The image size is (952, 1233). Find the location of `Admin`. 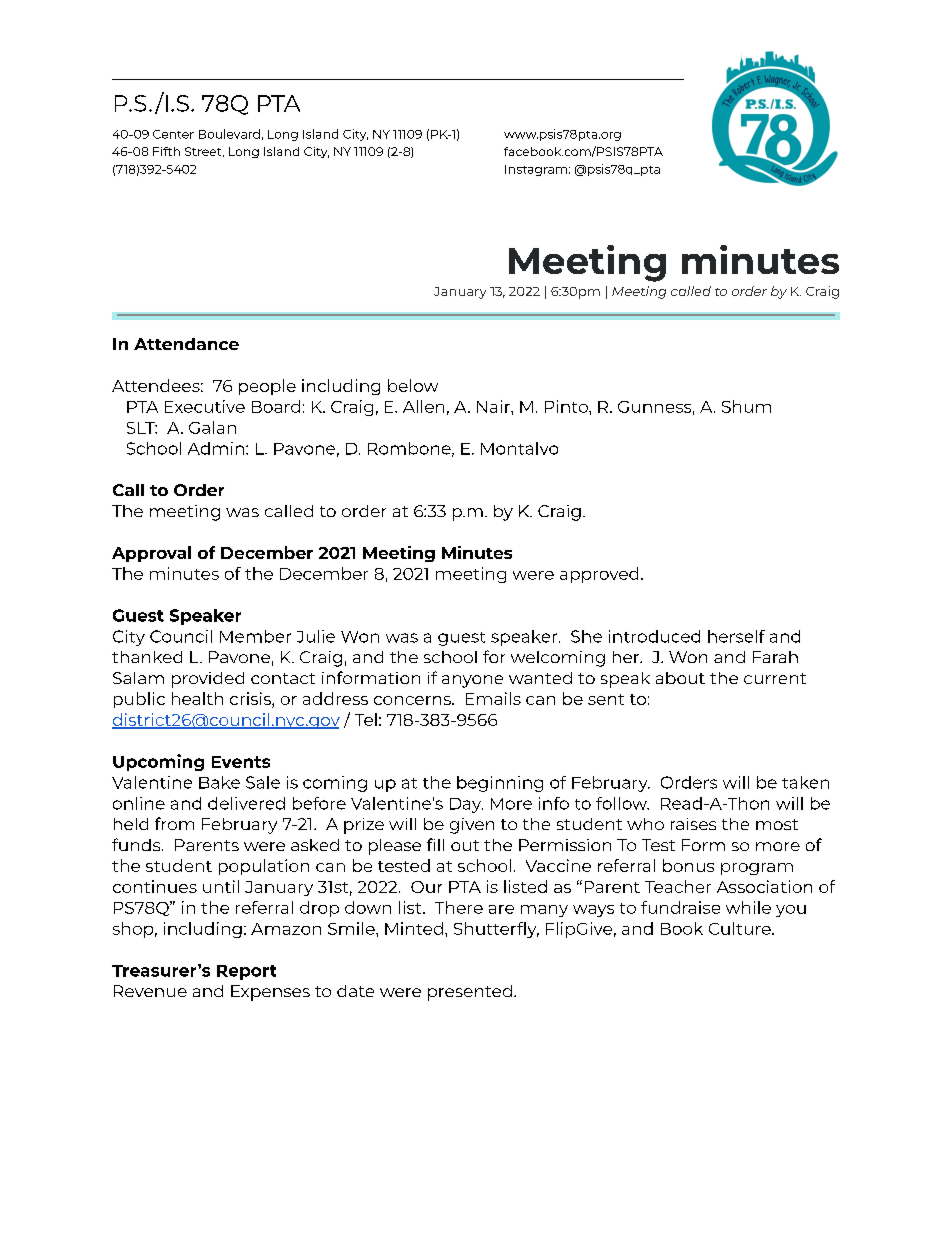

Admin is located at coordinates (216, 448).
